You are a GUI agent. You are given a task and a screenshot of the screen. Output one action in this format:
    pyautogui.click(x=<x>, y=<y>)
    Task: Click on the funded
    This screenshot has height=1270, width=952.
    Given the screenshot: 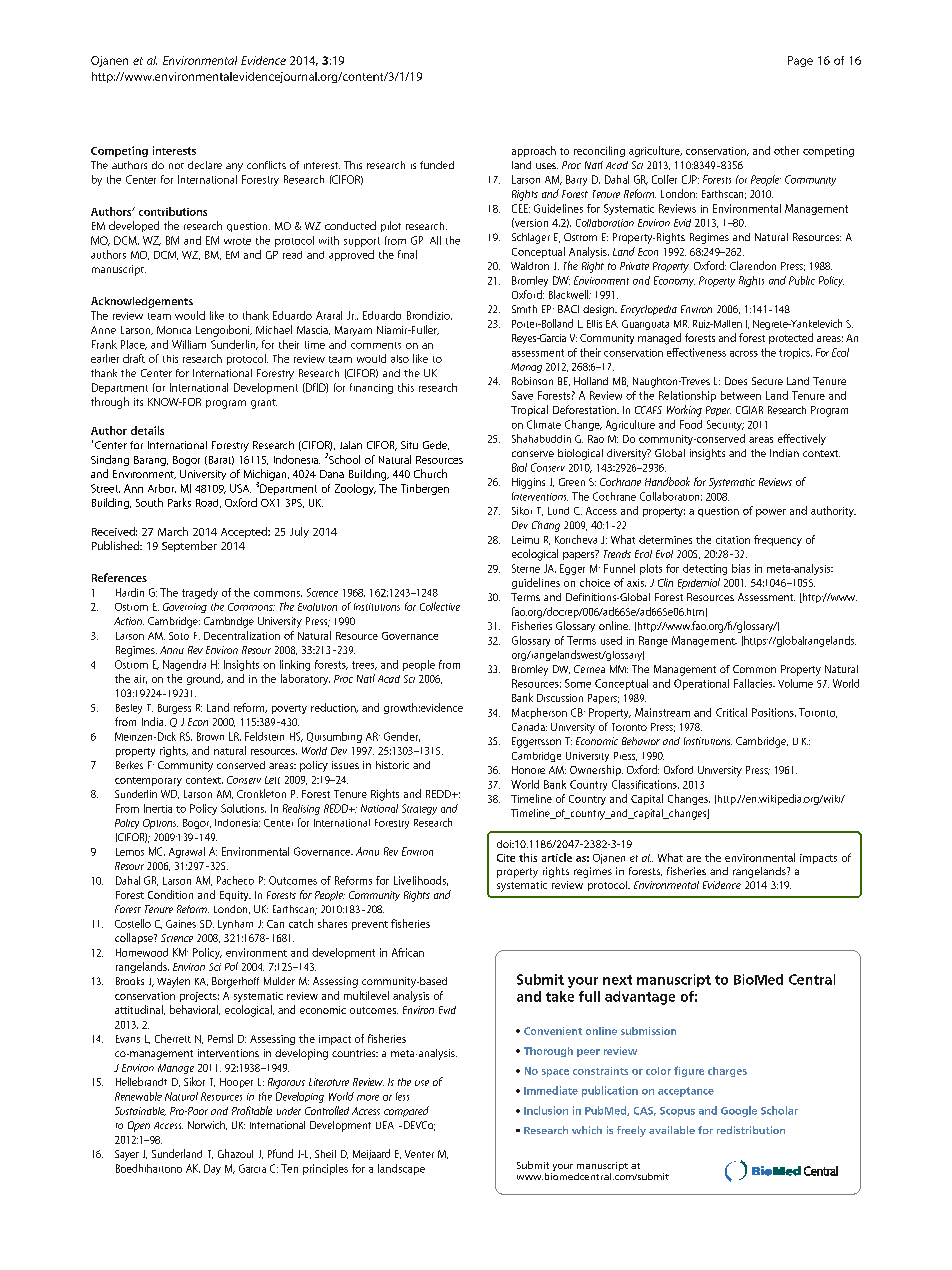 What is the action you would take?
    pyautogui.click(x=437, y=165)
